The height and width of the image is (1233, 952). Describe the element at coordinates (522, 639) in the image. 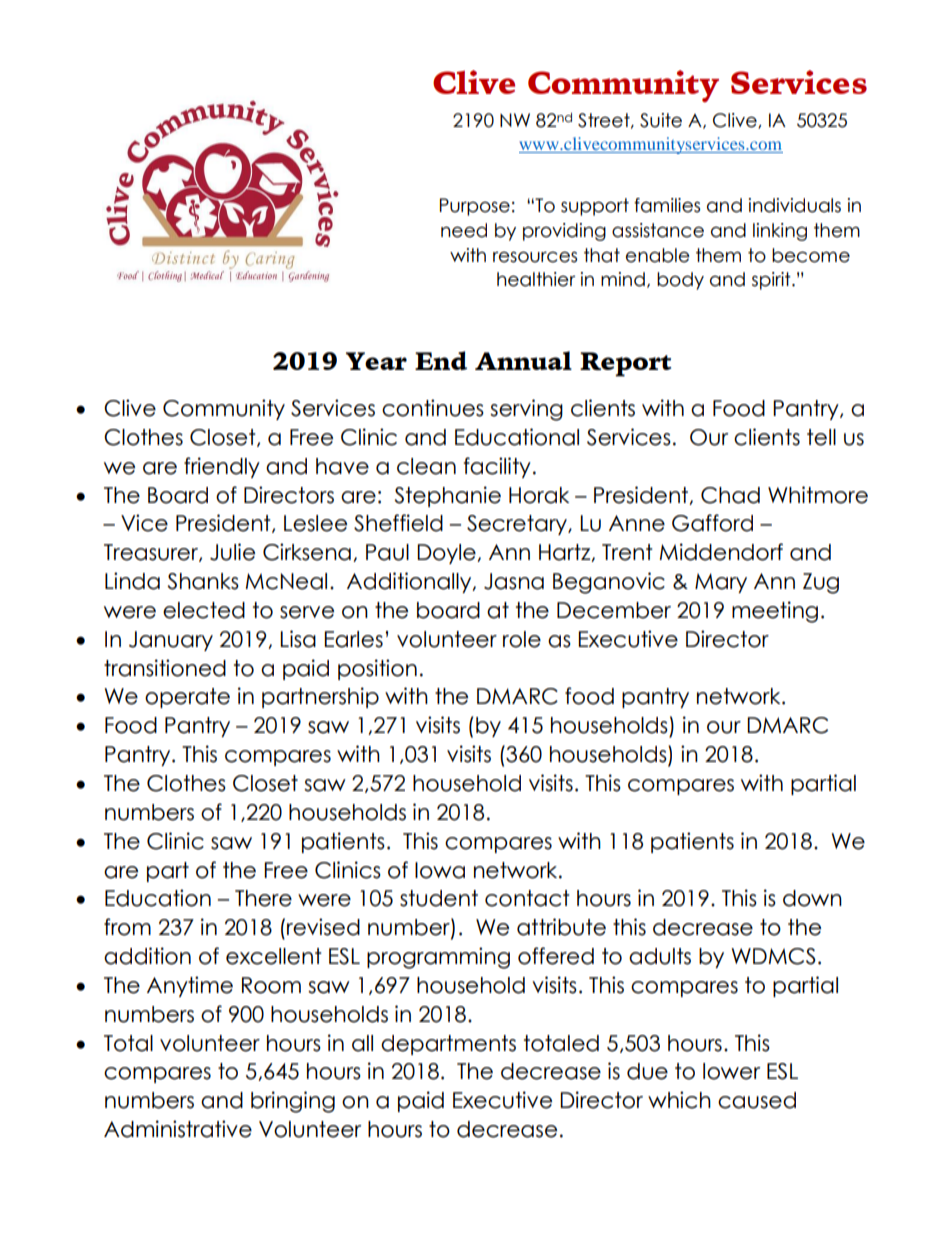

I see `role` at that location.
